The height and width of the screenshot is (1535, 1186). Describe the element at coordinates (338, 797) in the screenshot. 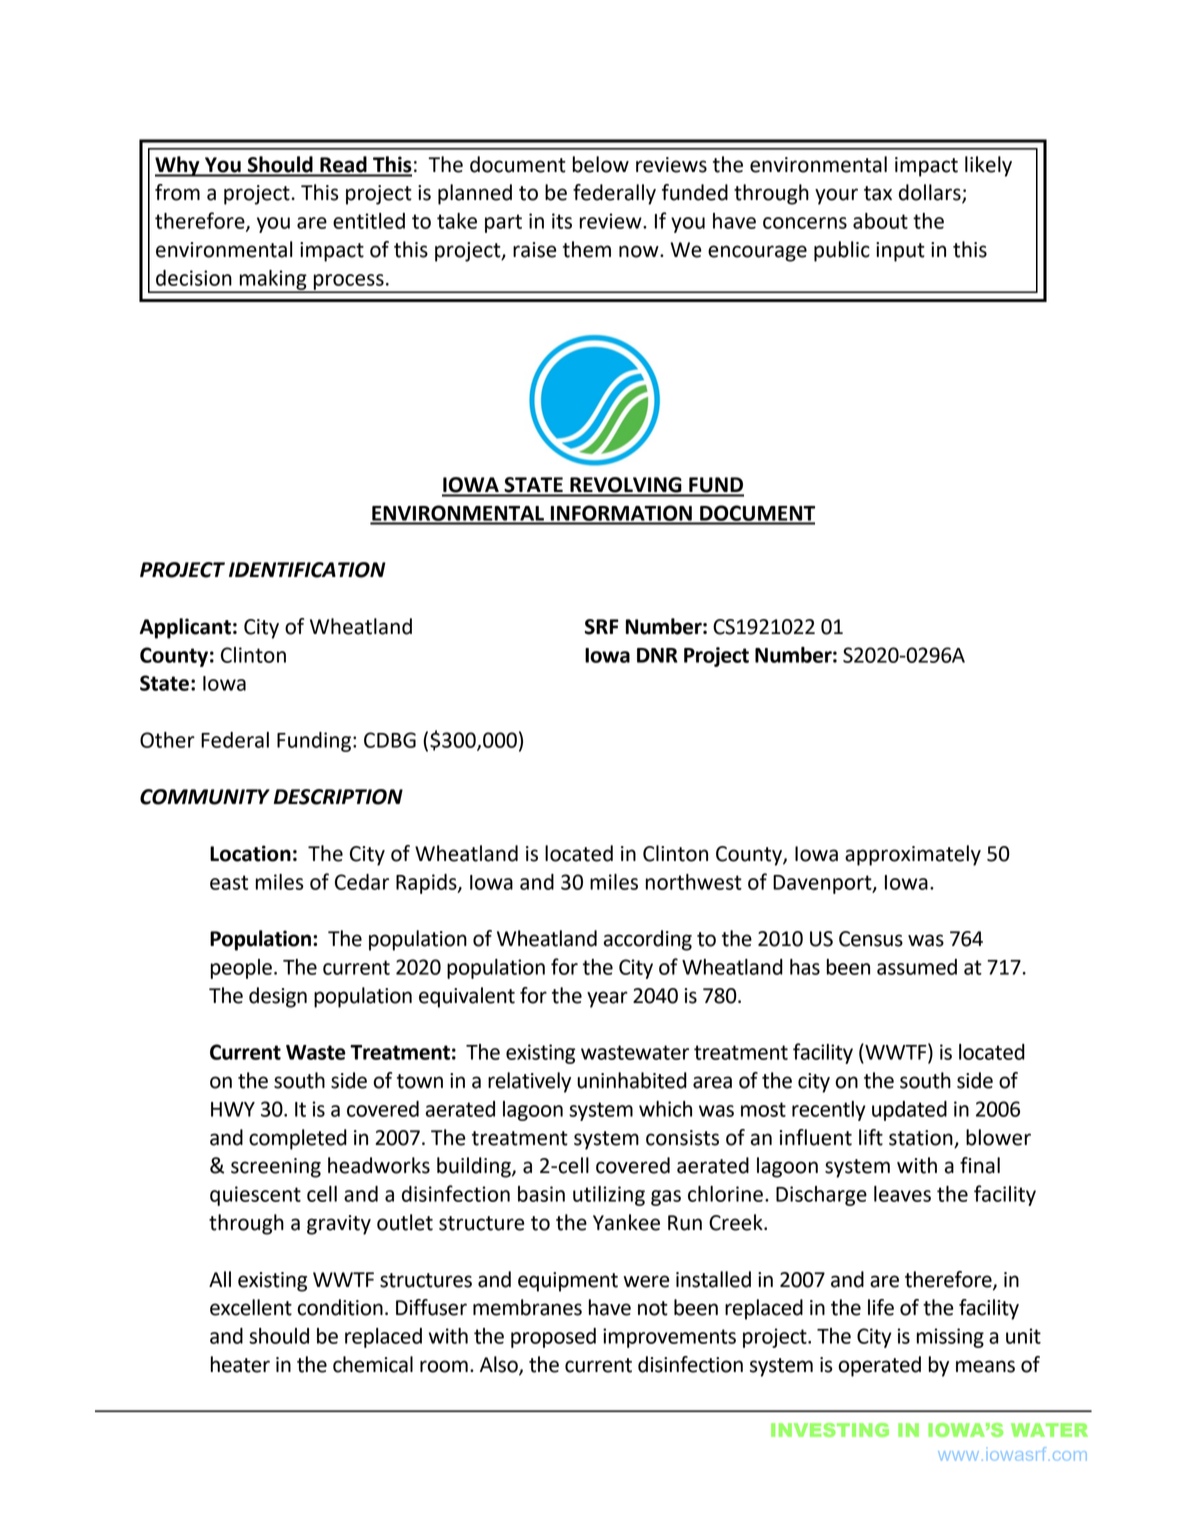

I see `DESCRIPTION` at that location.
